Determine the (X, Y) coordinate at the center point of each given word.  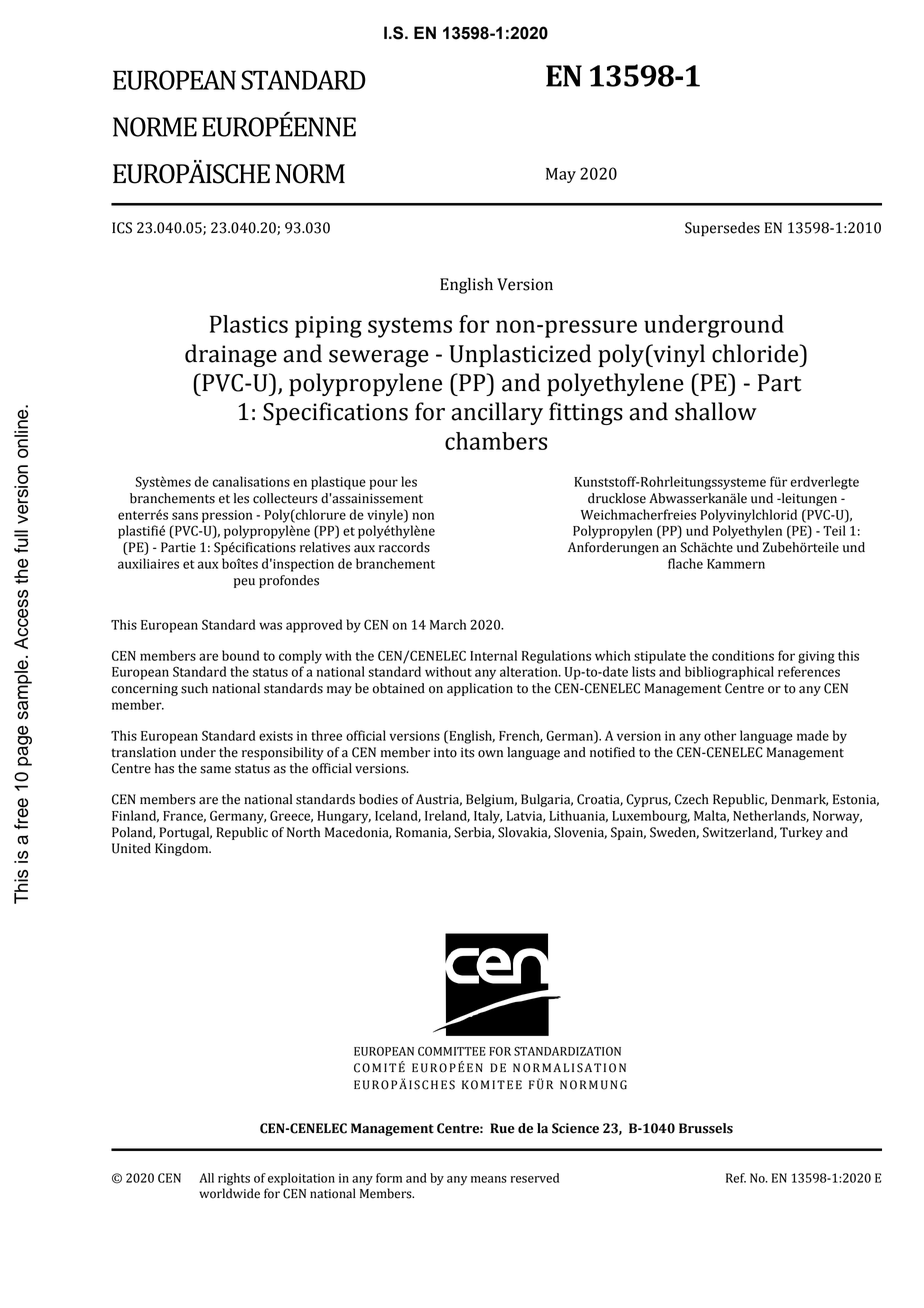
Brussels (706, 1128)
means (489, 1179)
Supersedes (722, 229)
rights (234, 1179)
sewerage (379, 358)
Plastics (249, 324)
